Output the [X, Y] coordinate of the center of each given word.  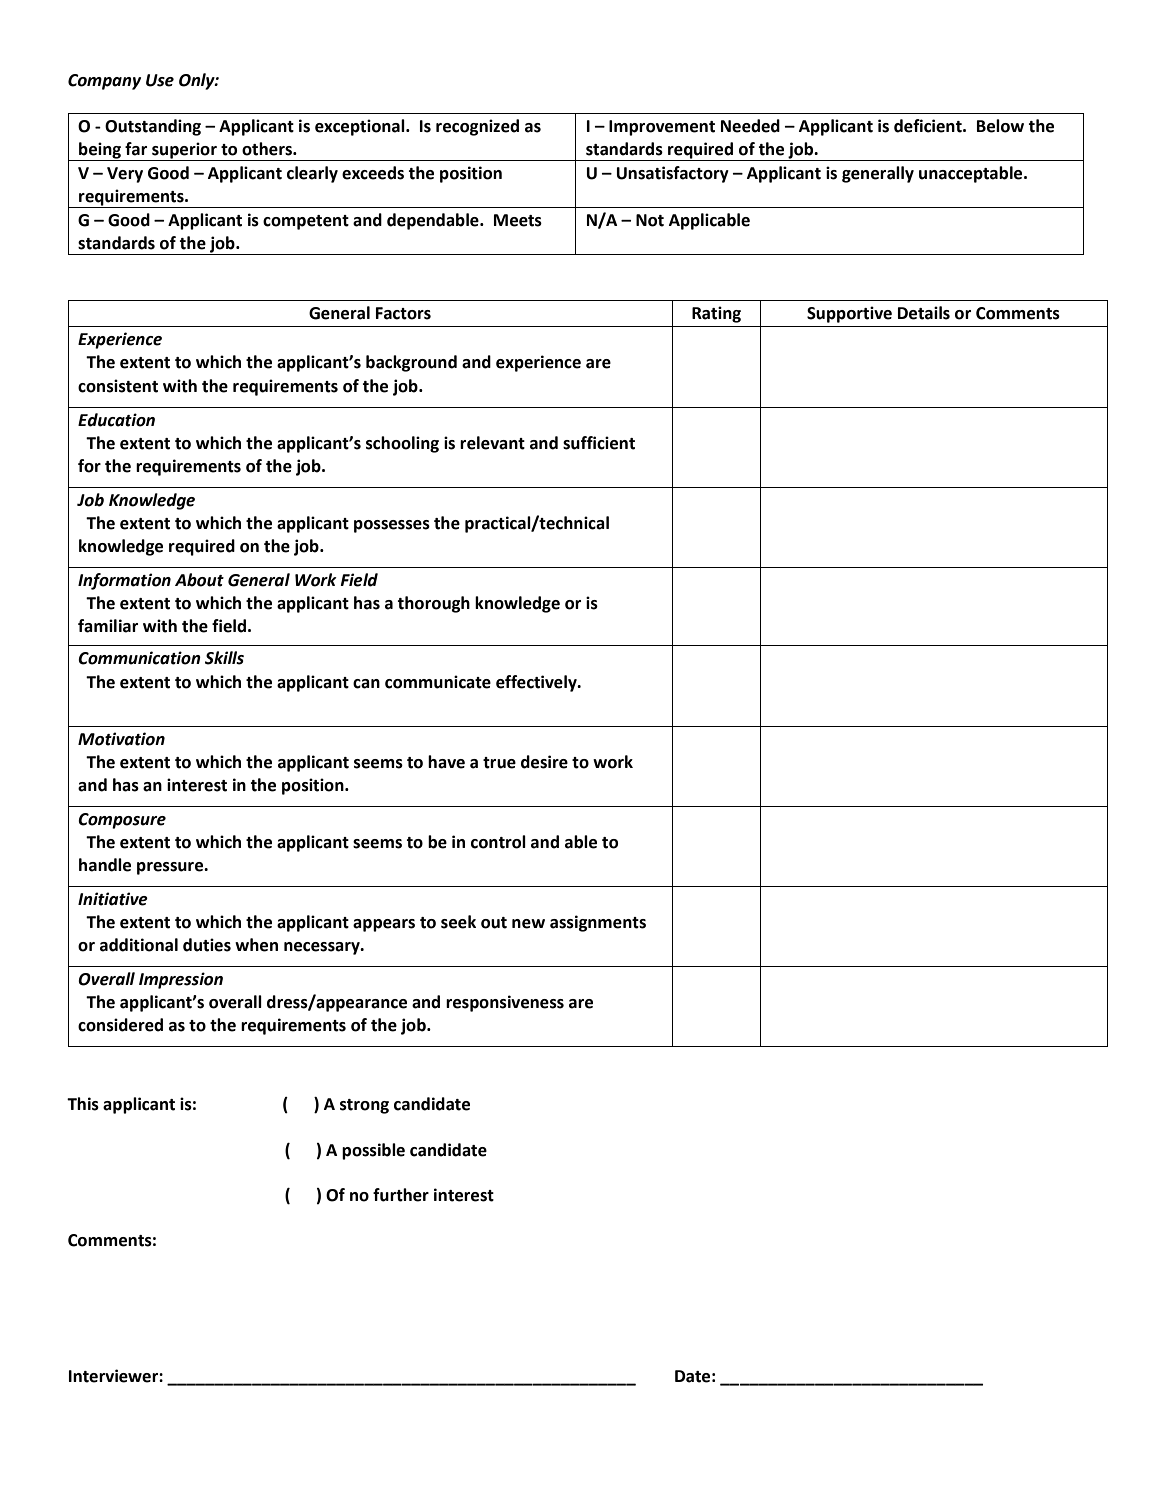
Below [1000, 126]
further [401, 1195]
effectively [537, 683]
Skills [224, 658]
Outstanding [153, 127]
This [83, 1104]
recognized [477, 127]
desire [544, 762]
